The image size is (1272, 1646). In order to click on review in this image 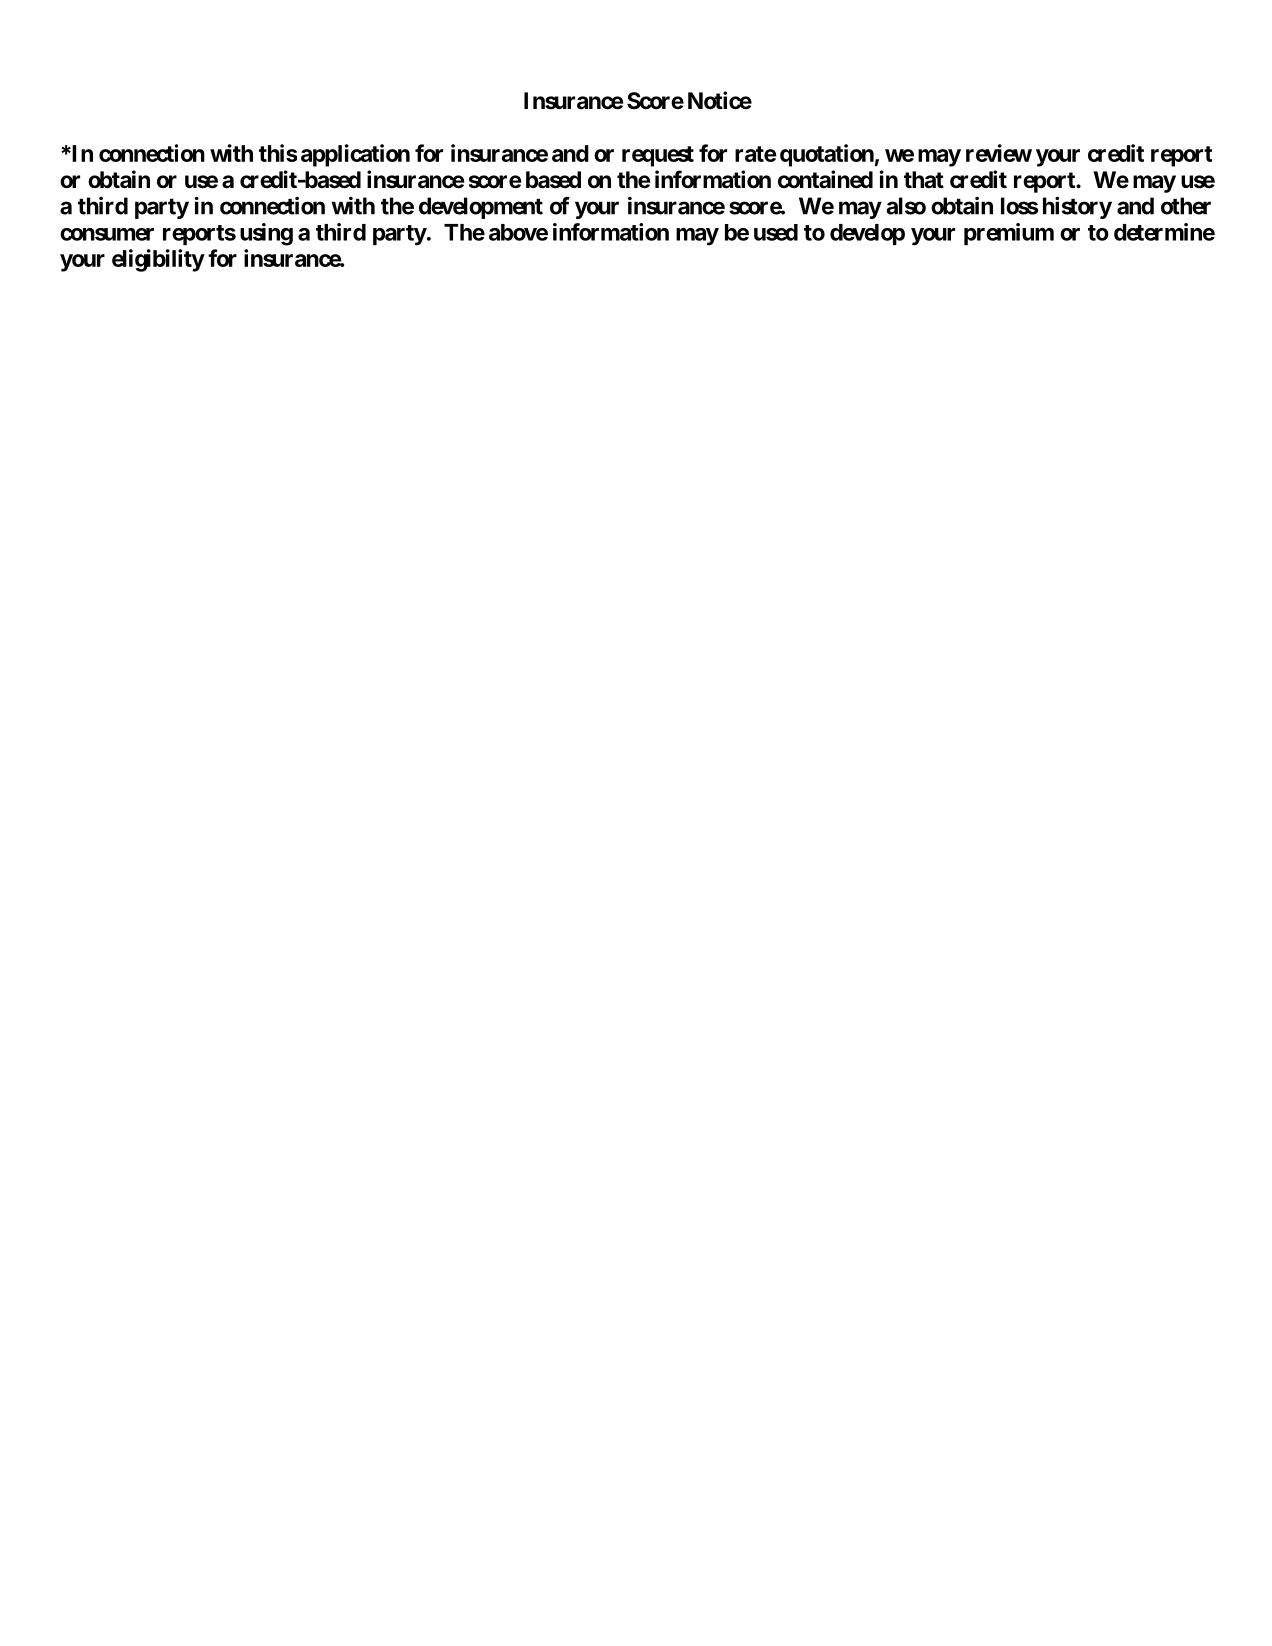, I will do `click(999, 153)`.
